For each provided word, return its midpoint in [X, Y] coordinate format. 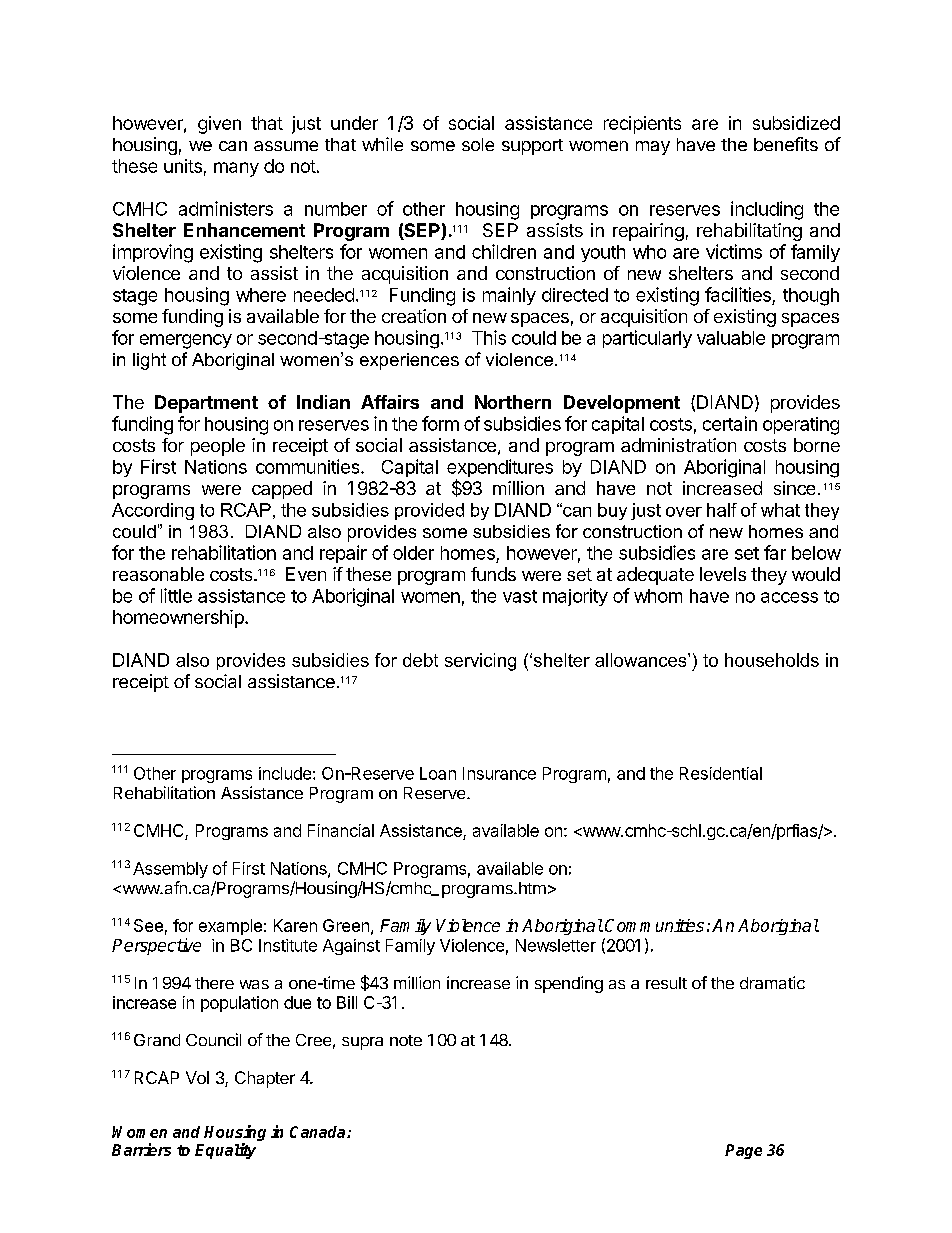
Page [743, 1151]
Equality [225, 1151]
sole [478, 144]
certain [730, 423]
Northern [513, 402]
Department [206, 404]
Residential [721, 773]
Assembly [170, 870]
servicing [480, 662]
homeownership [179, 619]
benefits [786, 144]
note [406, 1040]
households [772, 660]
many [236, 169]
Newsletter [556, 945]
